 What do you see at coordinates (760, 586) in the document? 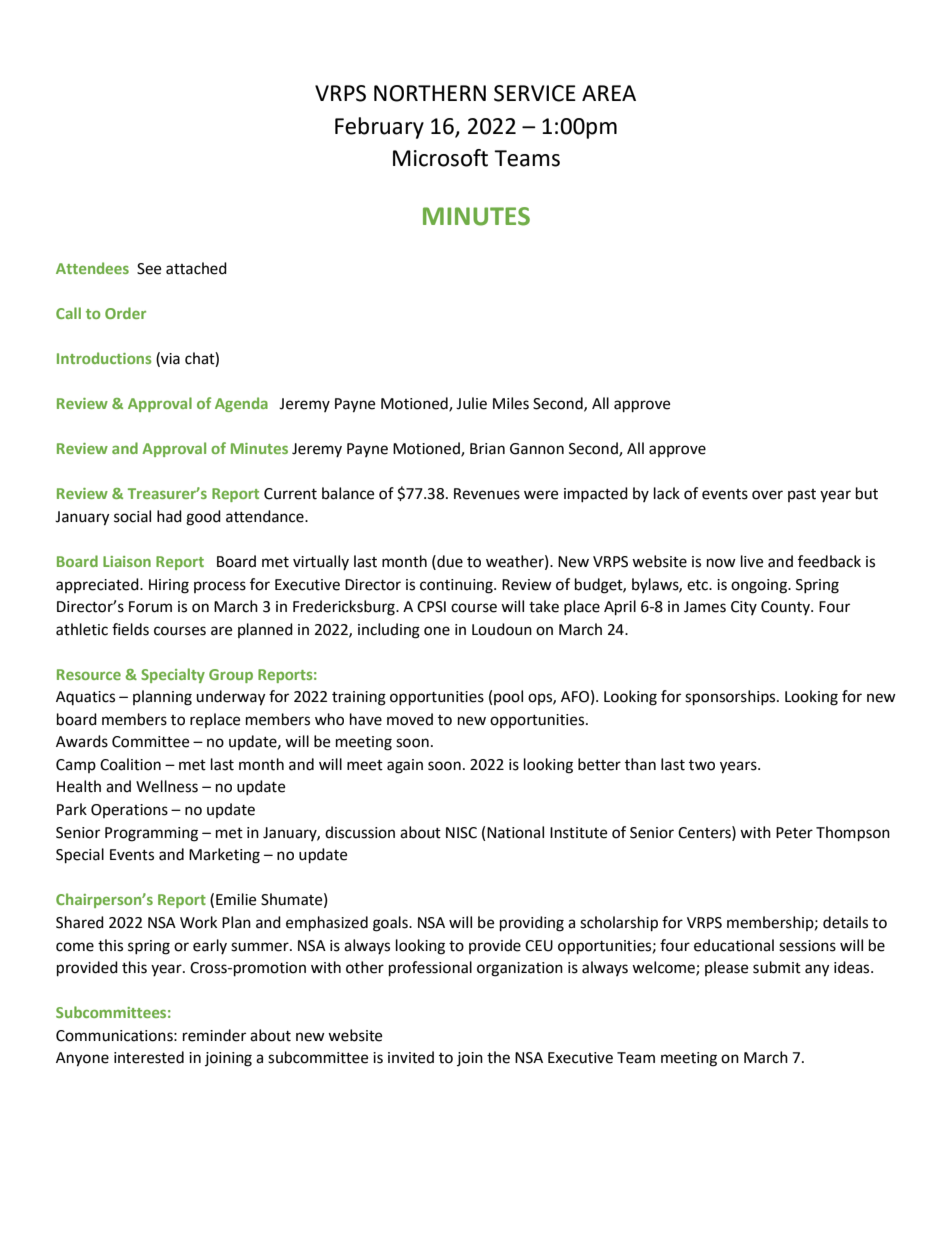
I see `ongoing` at bounding box center [760, 586].
